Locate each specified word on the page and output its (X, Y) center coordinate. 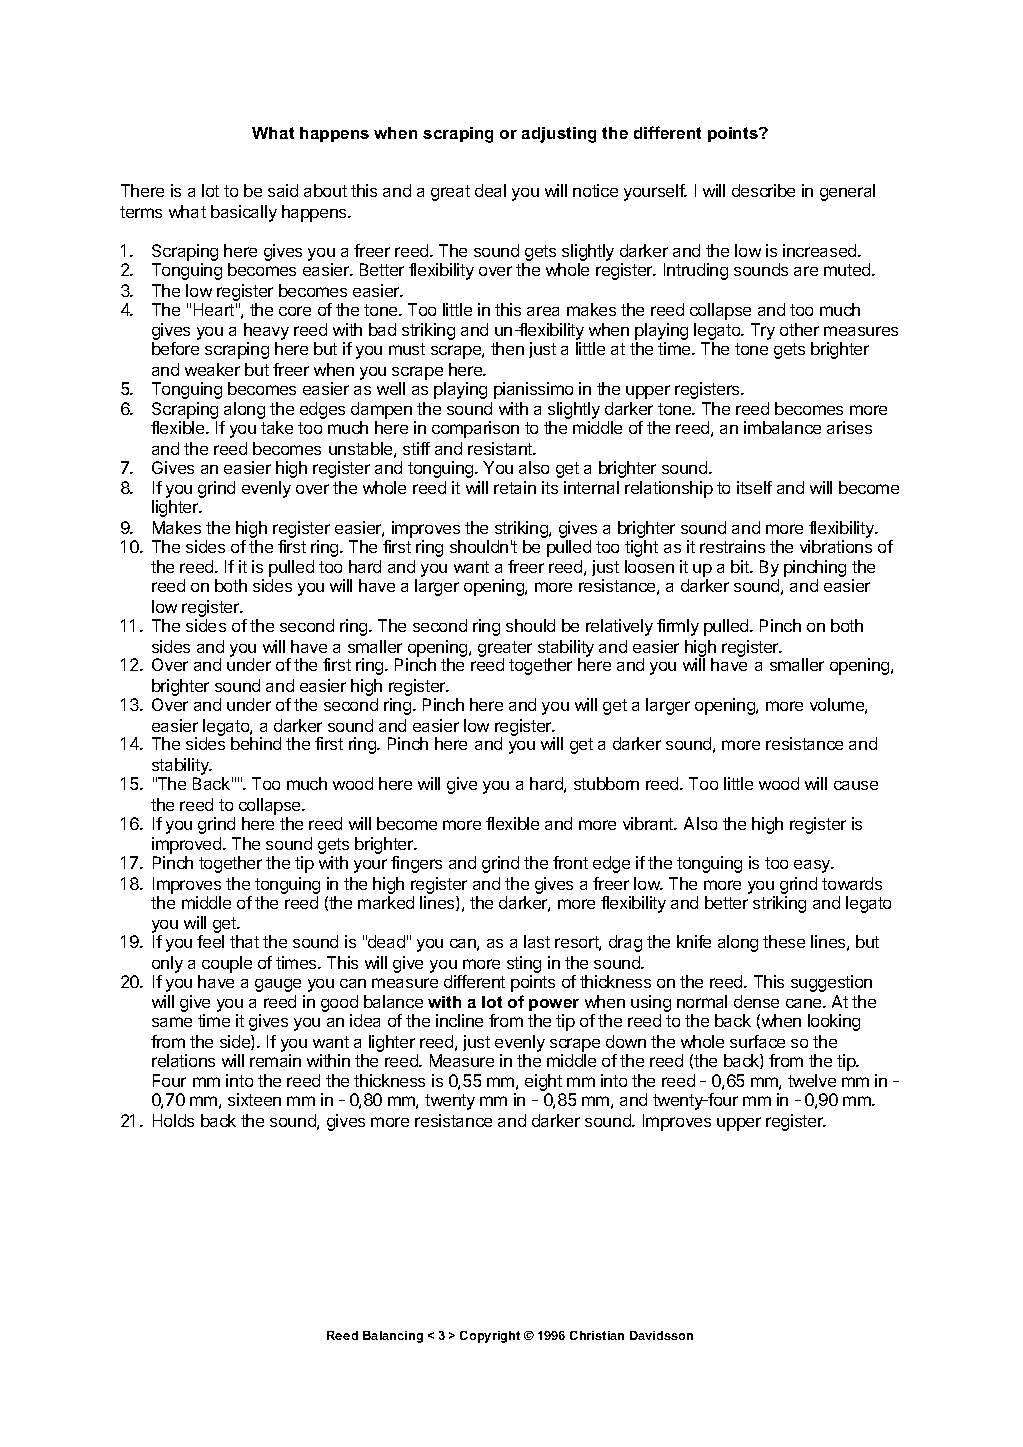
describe (763, 190)
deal (490, 190)
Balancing (393, 1337)
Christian (597, 1335)
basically (244, 213)
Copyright (490, 1337)
